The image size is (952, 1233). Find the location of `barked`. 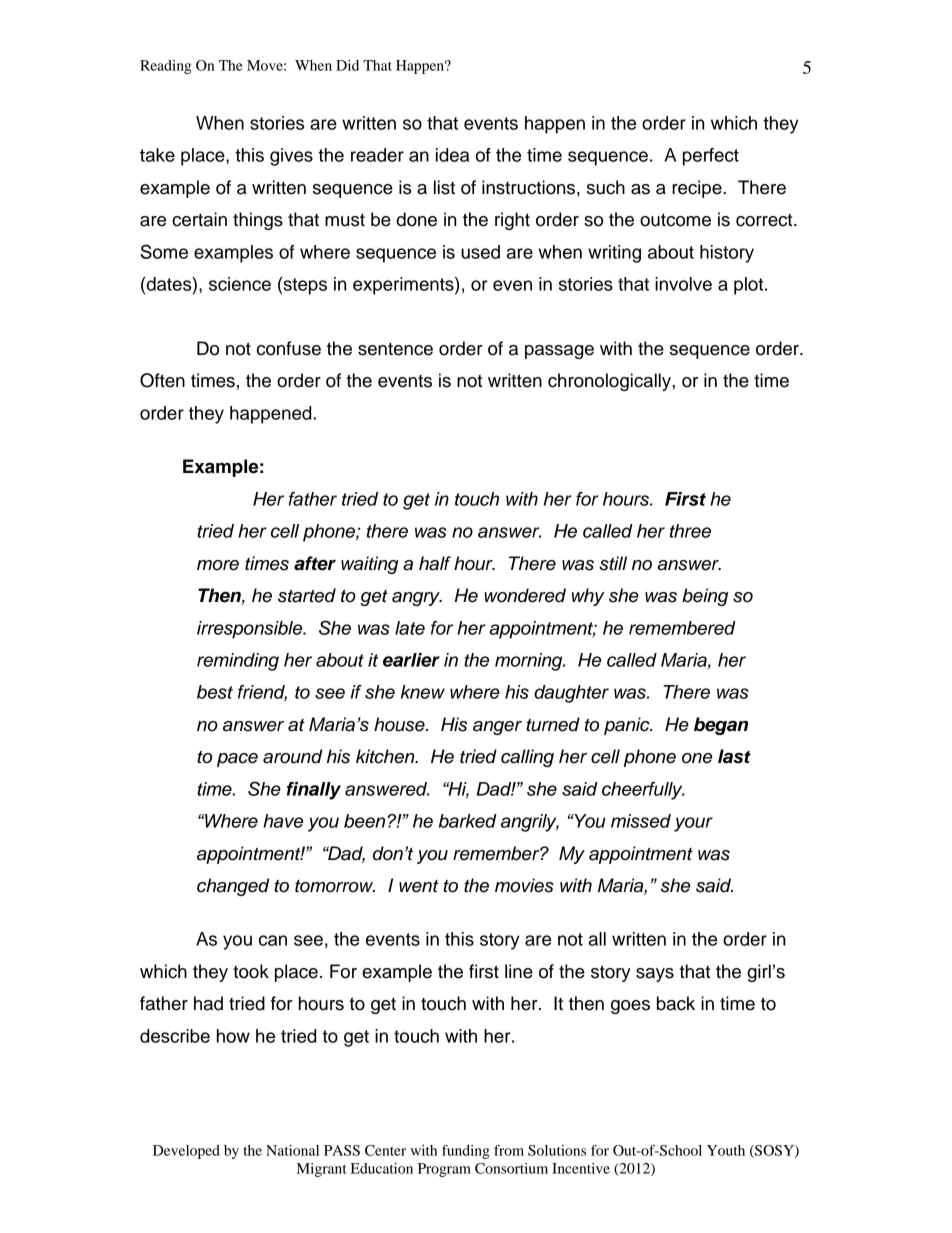

barked is located at coordinates (468, 821).
